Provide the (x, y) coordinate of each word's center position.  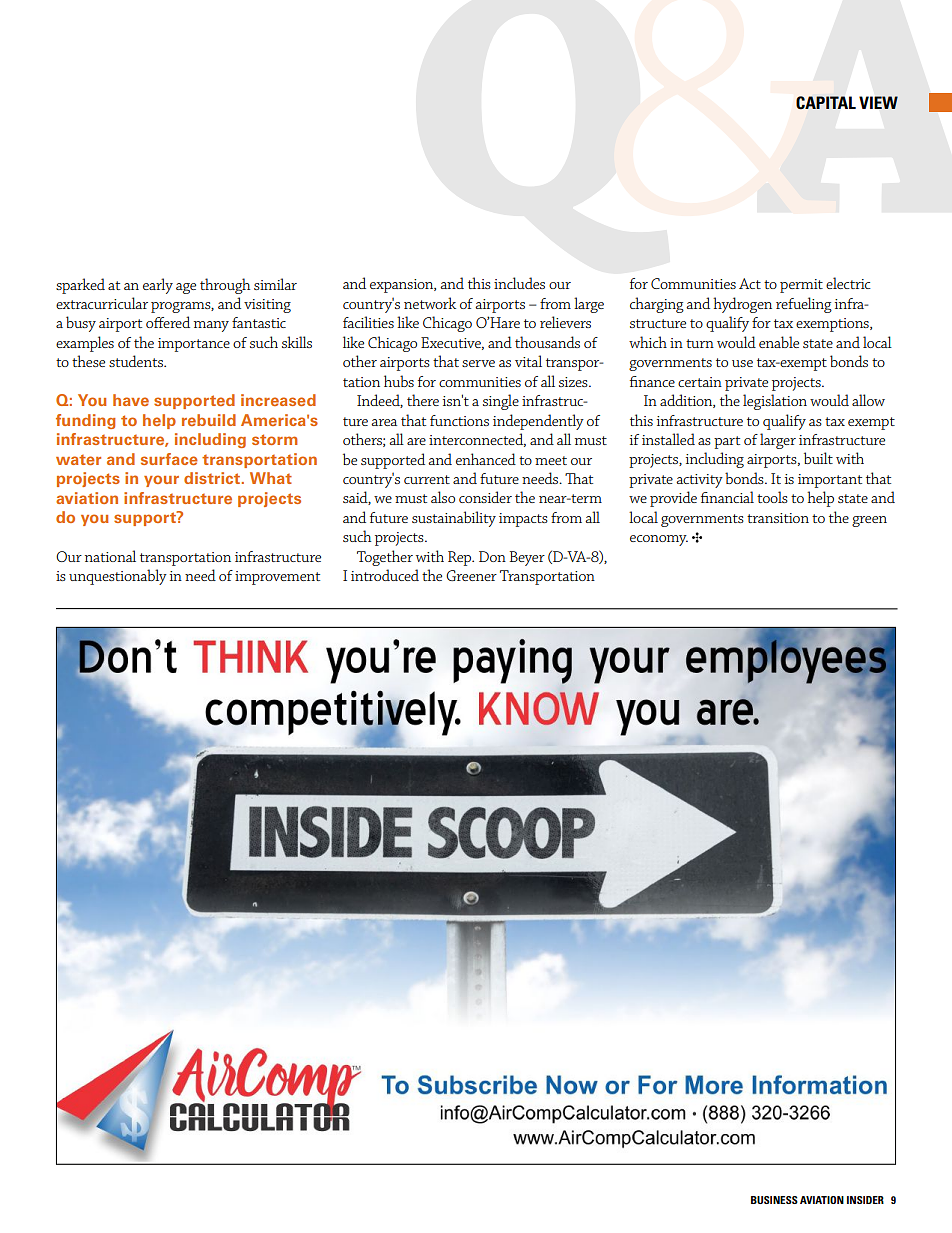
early (158, 286)
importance (194, 345)
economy (659, 540)
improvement (277, 578)
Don (492, 556)
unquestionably (118, 577)
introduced (385, 575)
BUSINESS (774, 1200)
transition (778, 518)
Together (385, 558)
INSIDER (865, 1200)
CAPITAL (826, 103)
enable (779, 342)
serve (478, 363)
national (110, 556)
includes (519, 283)
